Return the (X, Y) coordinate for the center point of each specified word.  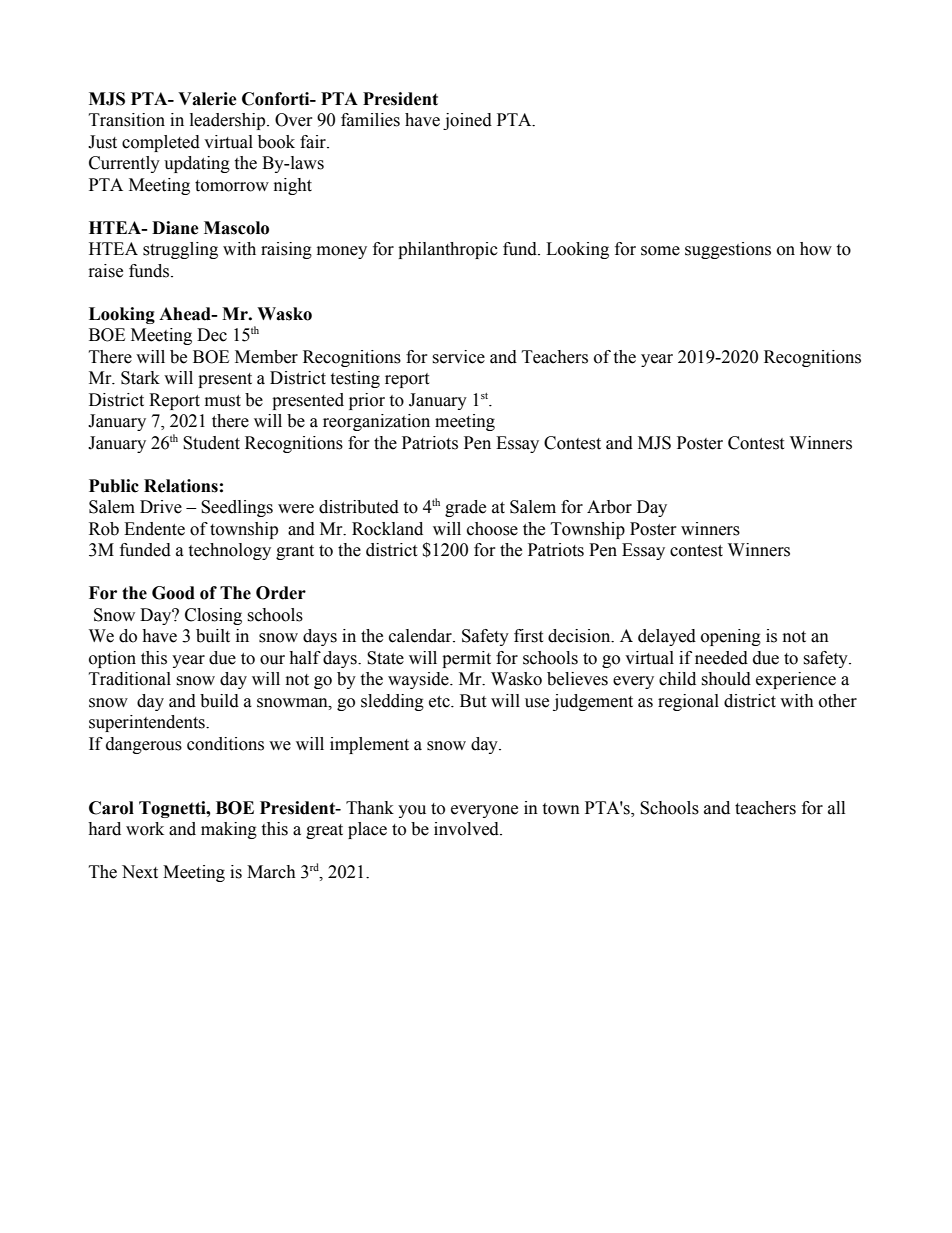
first (528, 636)
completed (161, 143)
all (836, 808)
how (816, 249)
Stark (140, 378)
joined (467, 121)
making (229, 830)
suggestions (728, 250)
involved (467, 829)
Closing (213, 616)
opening (731, 637)
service (458, 357)
